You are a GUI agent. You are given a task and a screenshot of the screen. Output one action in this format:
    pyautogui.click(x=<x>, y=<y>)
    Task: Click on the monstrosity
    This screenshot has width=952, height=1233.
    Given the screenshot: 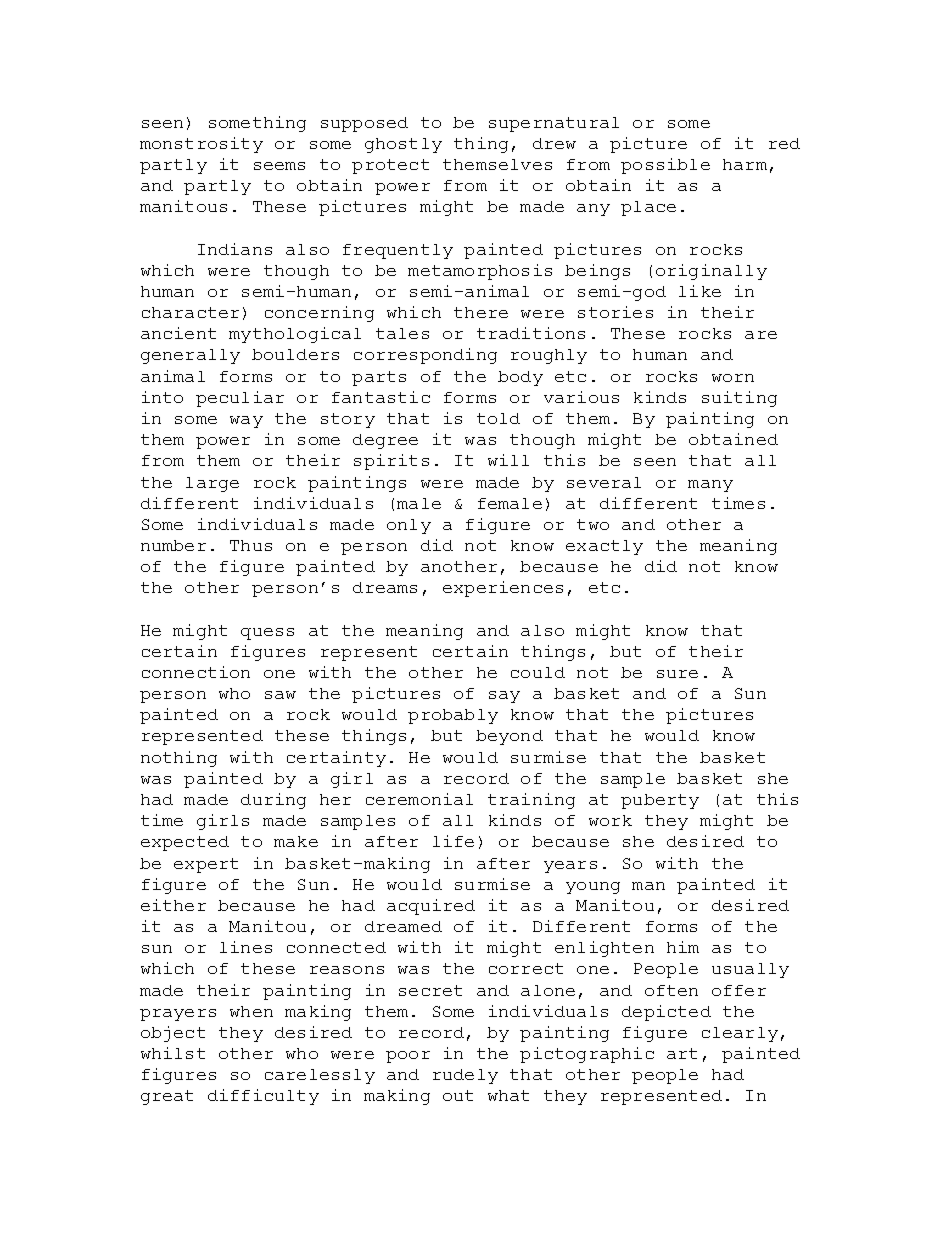 What is the action you would take?
    pyautogui.click(x=201, y=145)
